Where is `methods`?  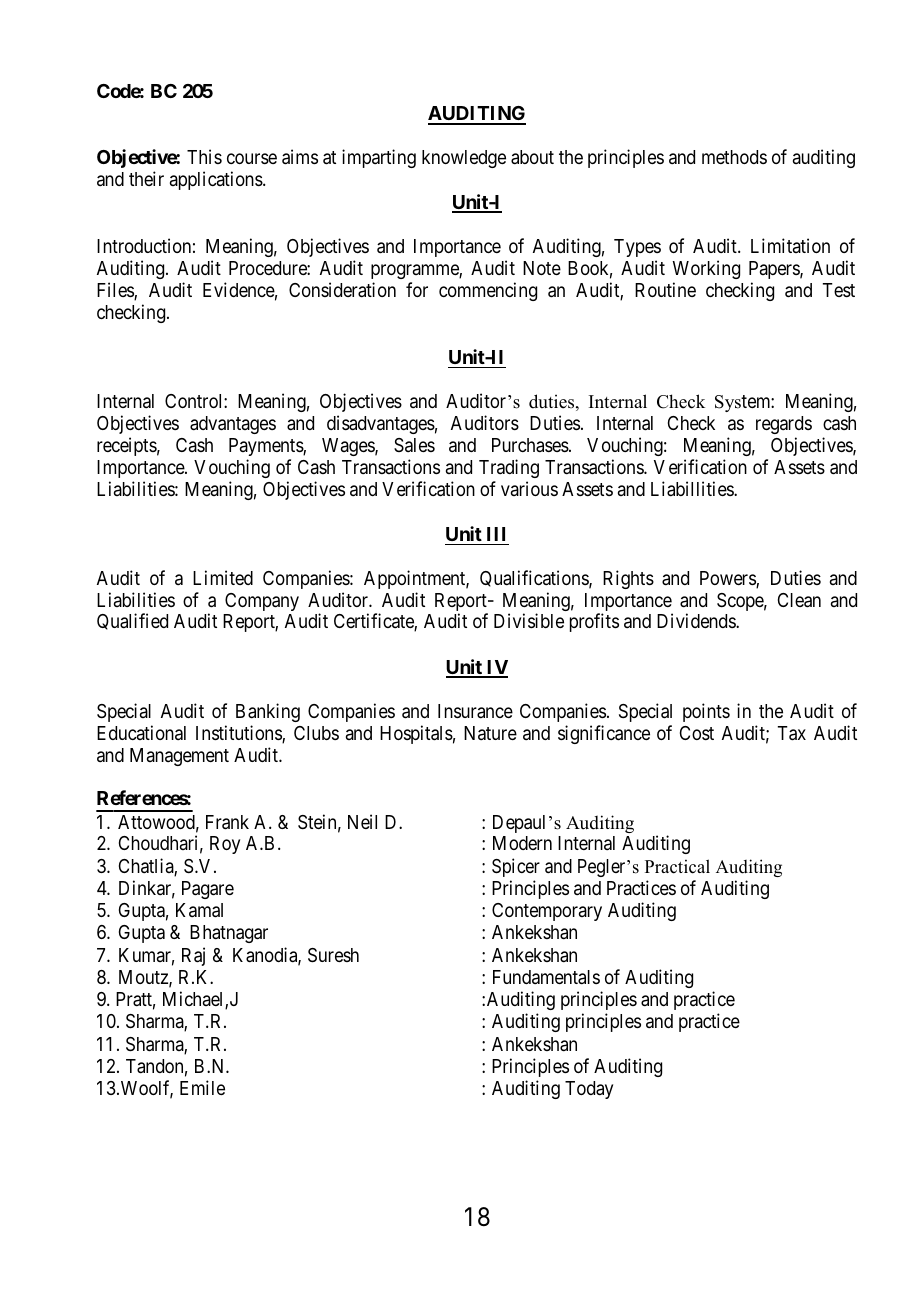
methods is located at coordinates (734, 157).
